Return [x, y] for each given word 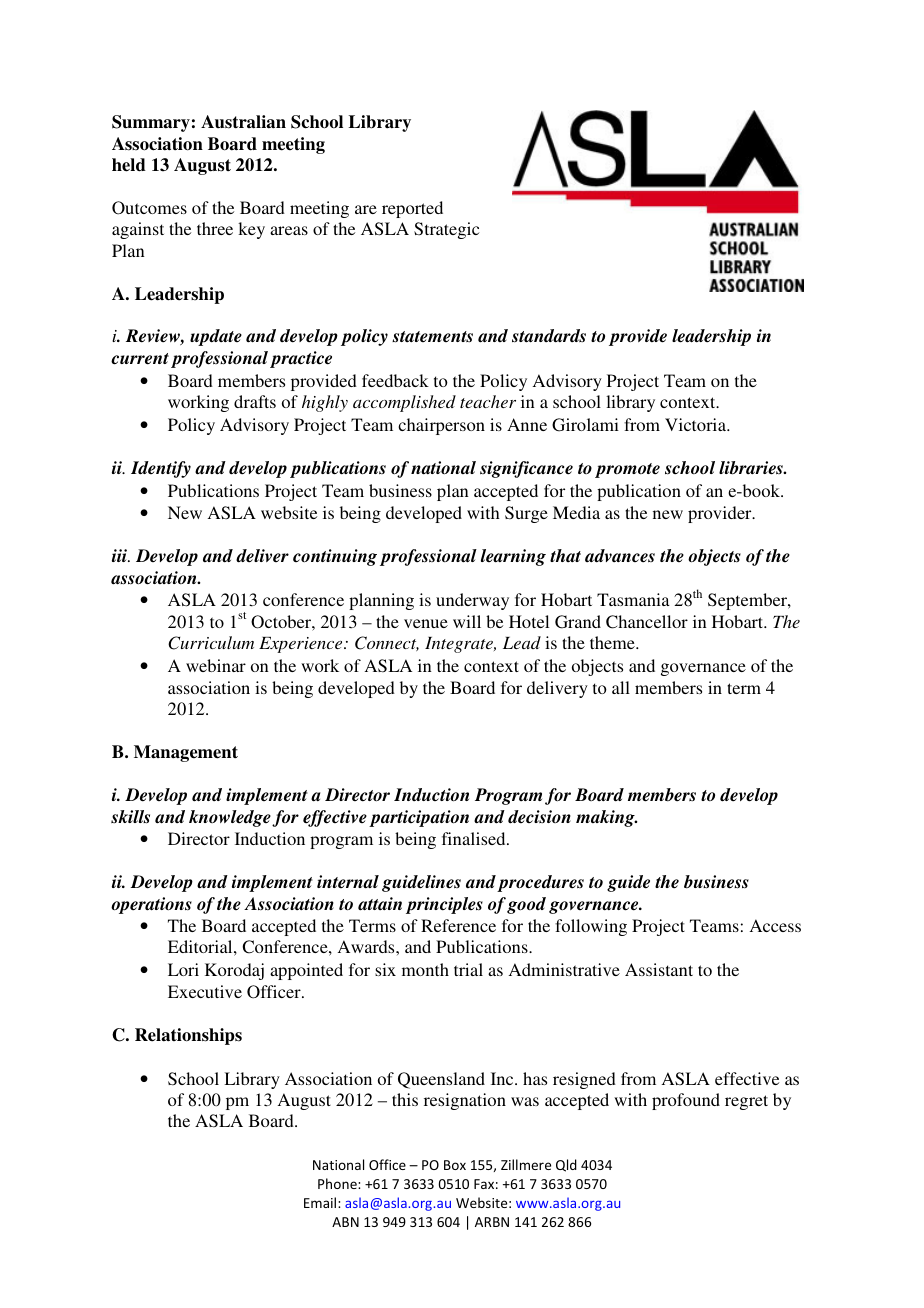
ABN [345, 1222]
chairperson [441, 426]
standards [549, 336]
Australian [243, 122]
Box [455, 1165]
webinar [216, 665]
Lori [183, 969]
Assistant [659, 969]
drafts [255, 401]
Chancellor [647, 622]
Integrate [460, 645]
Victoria [697, 424]
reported [412, 209]
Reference [458, 925]
